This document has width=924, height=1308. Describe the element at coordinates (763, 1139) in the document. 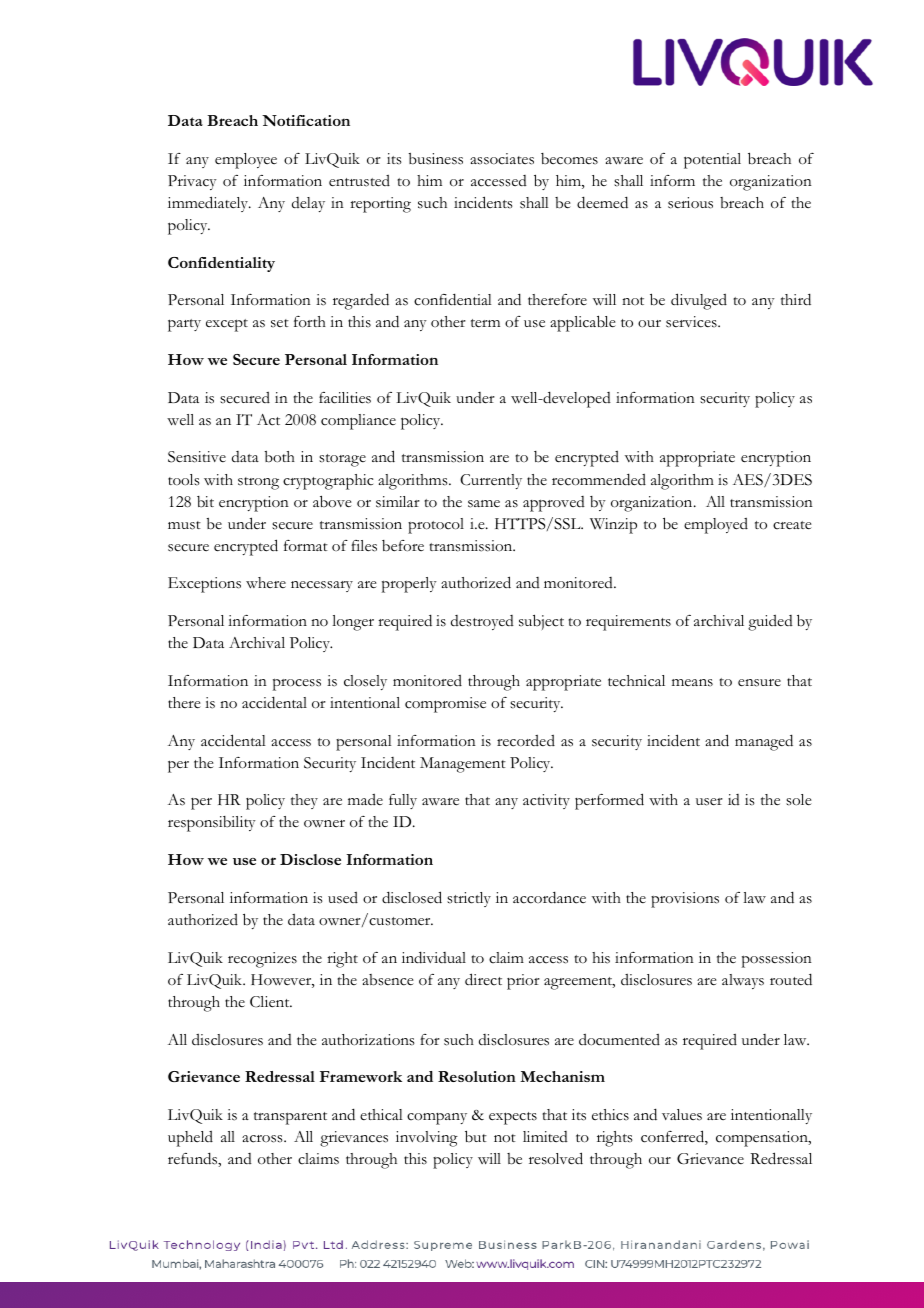

I see `compensation` at that location.
